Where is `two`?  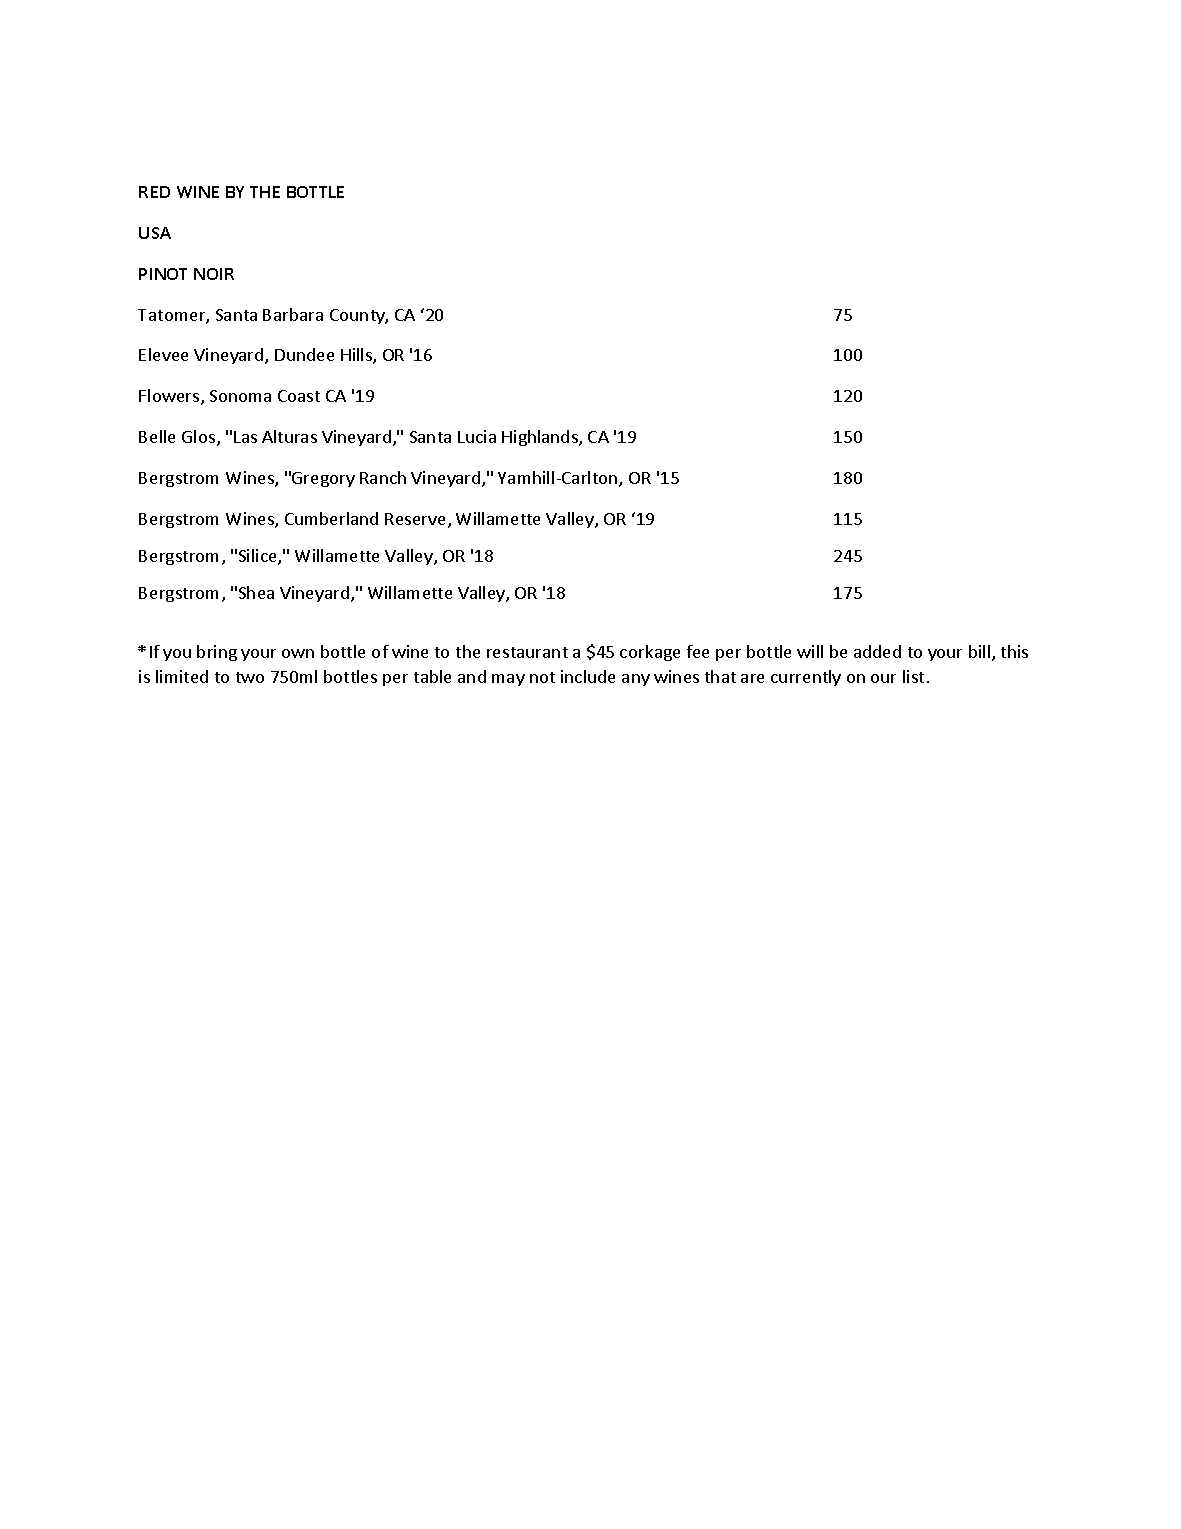 two is located at coordinates (250, 677).
